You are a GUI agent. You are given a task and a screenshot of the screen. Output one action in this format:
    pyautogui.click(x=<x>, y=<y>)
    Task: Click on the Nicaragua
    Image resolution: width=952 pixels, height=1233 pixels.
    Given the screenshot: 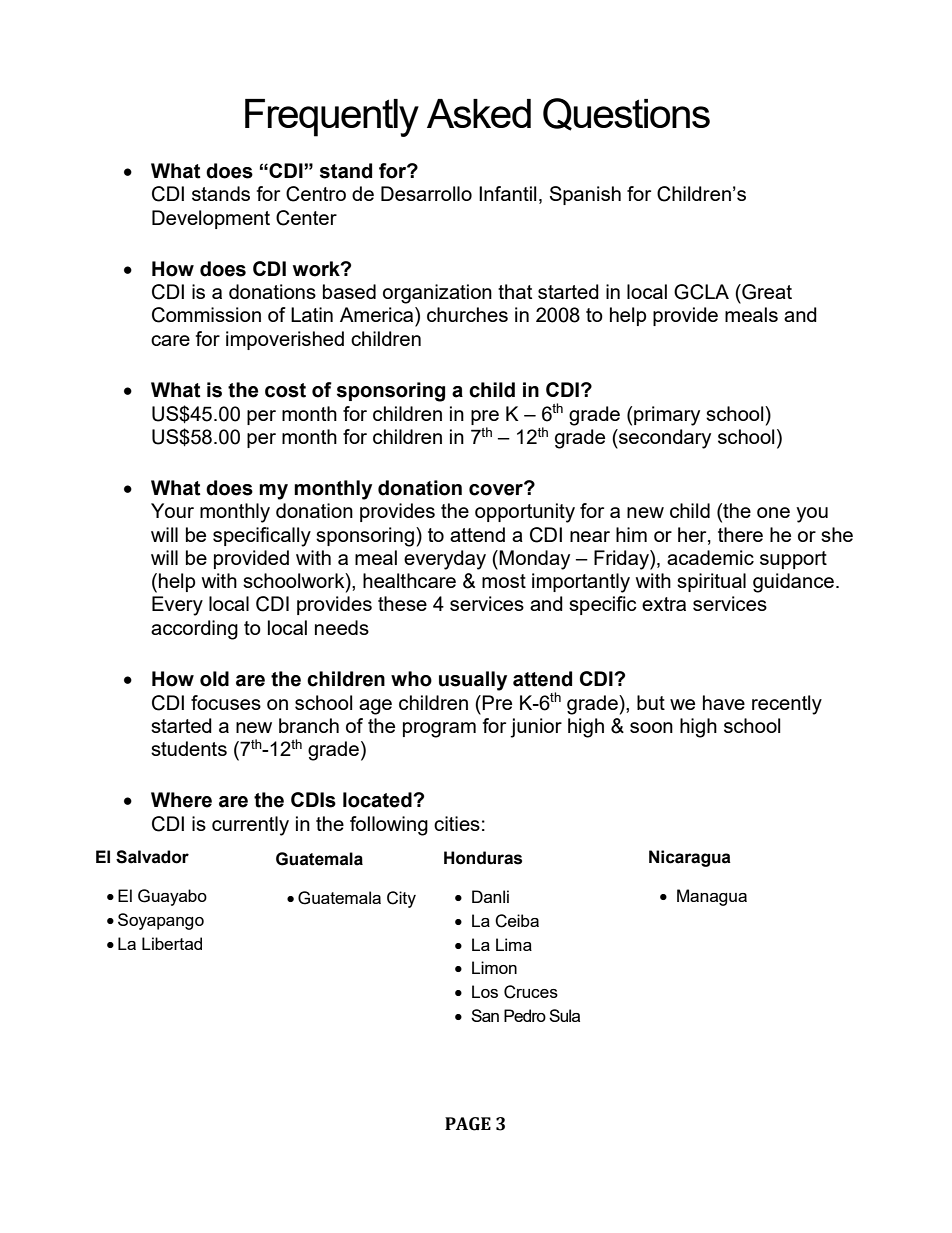 What is the action you would take?
    pyautogui.click(x=690, y=858)
